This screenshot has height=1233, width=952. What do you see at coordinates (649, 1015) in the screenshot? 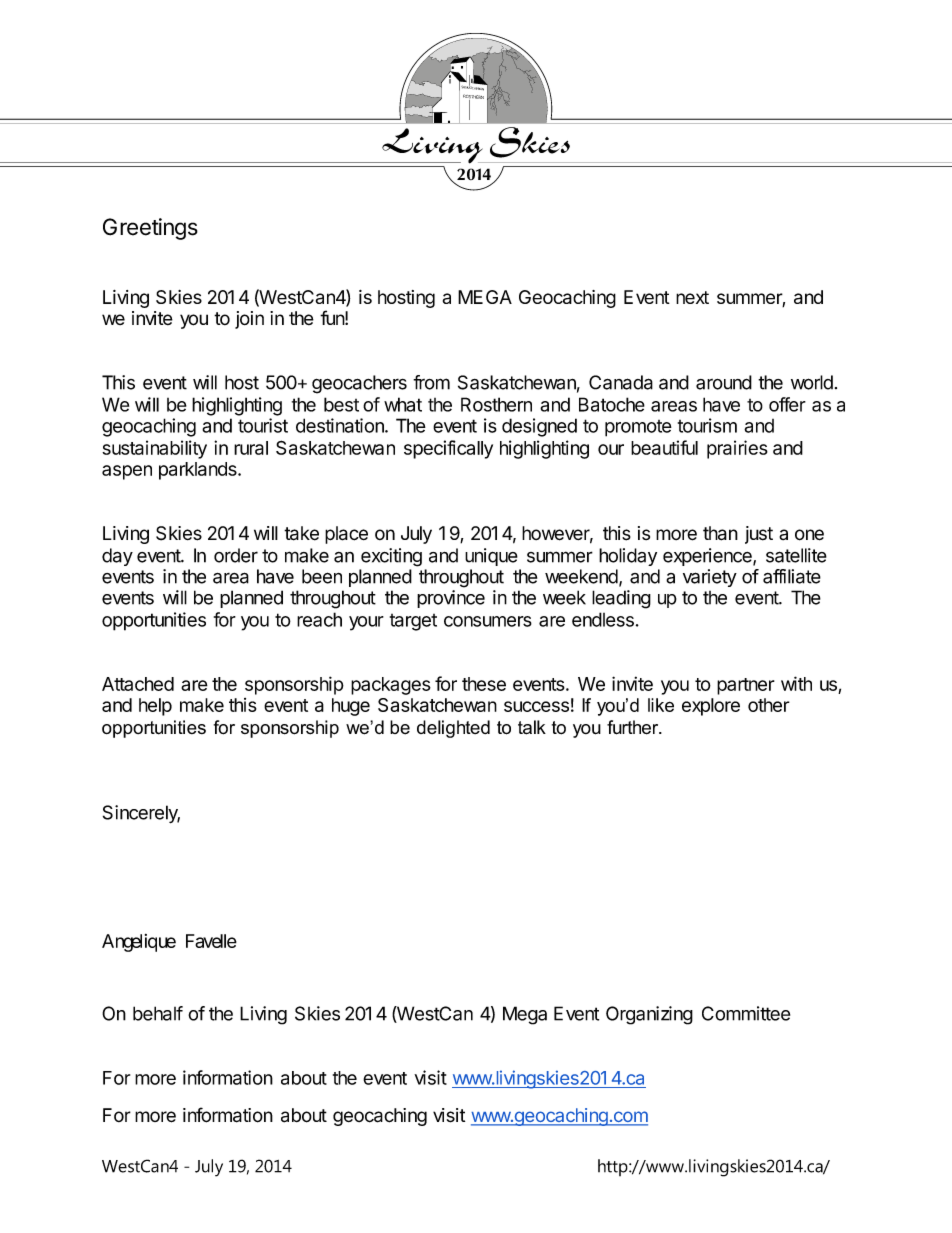
I see `Organizing` at bounding box center [649, 1015].
